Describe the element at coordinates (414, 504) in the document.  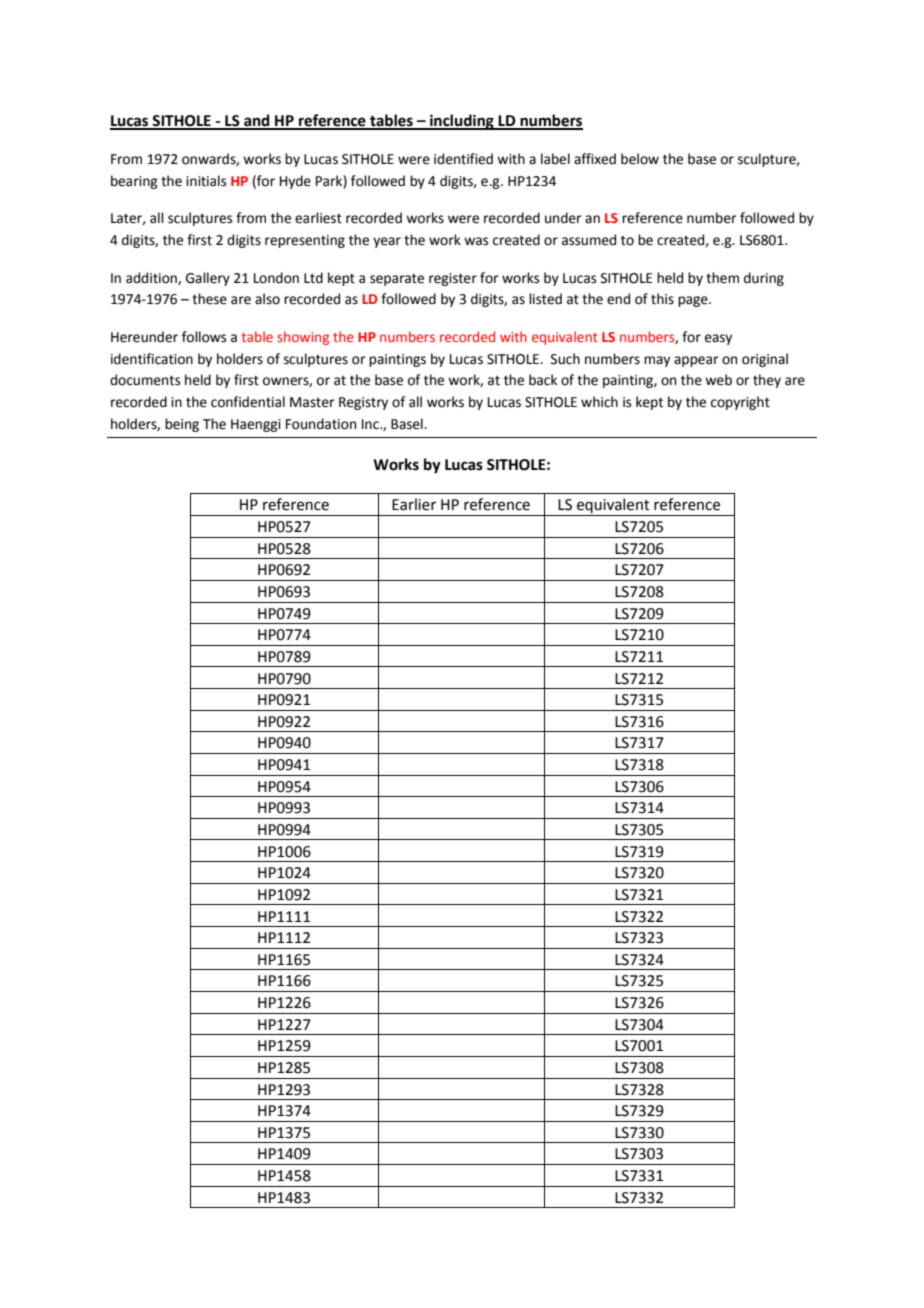
I see `Earlier` at that location.
